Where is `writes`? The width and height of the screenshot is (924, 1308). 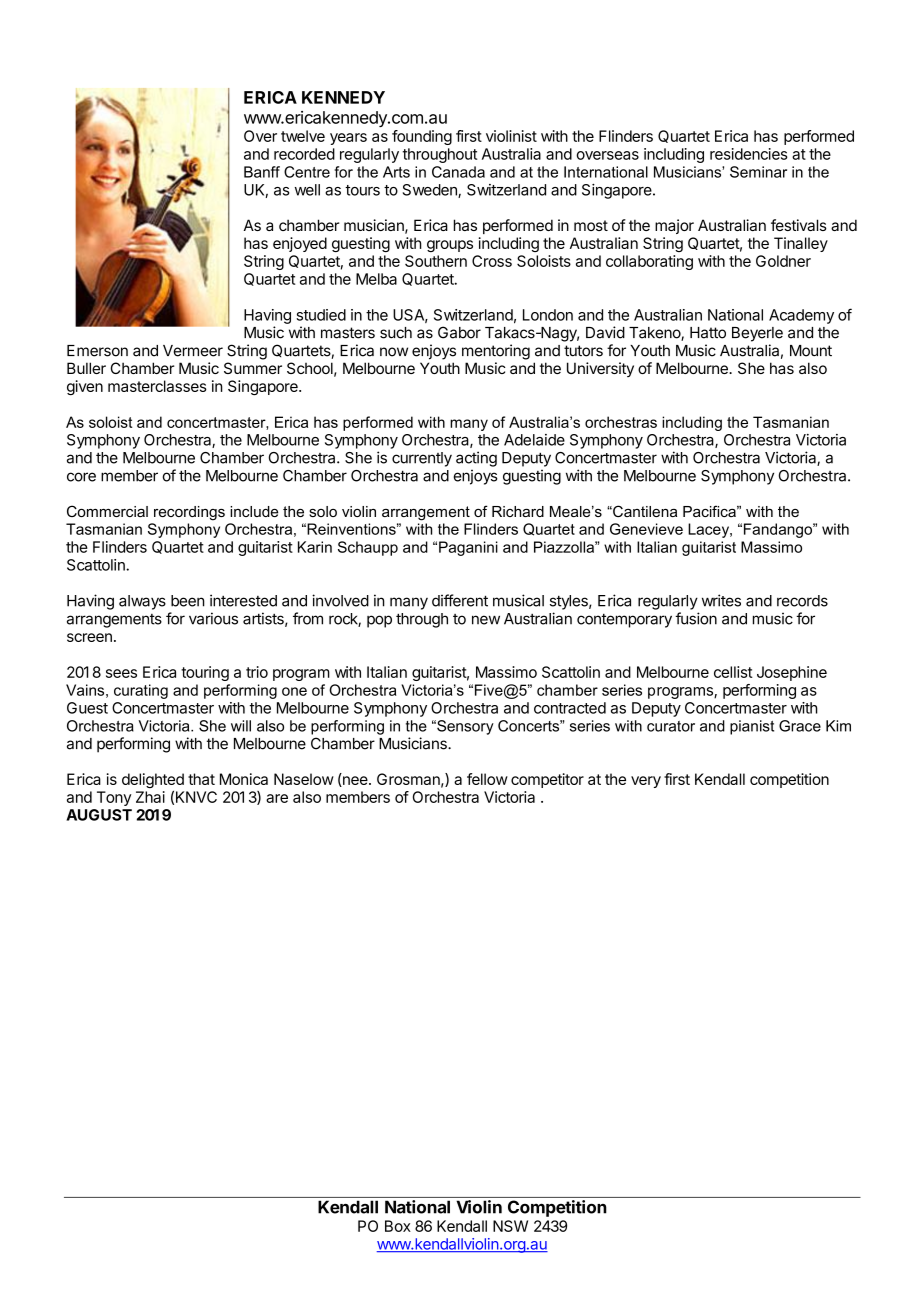 writes is located at coordinates (721, 600).
